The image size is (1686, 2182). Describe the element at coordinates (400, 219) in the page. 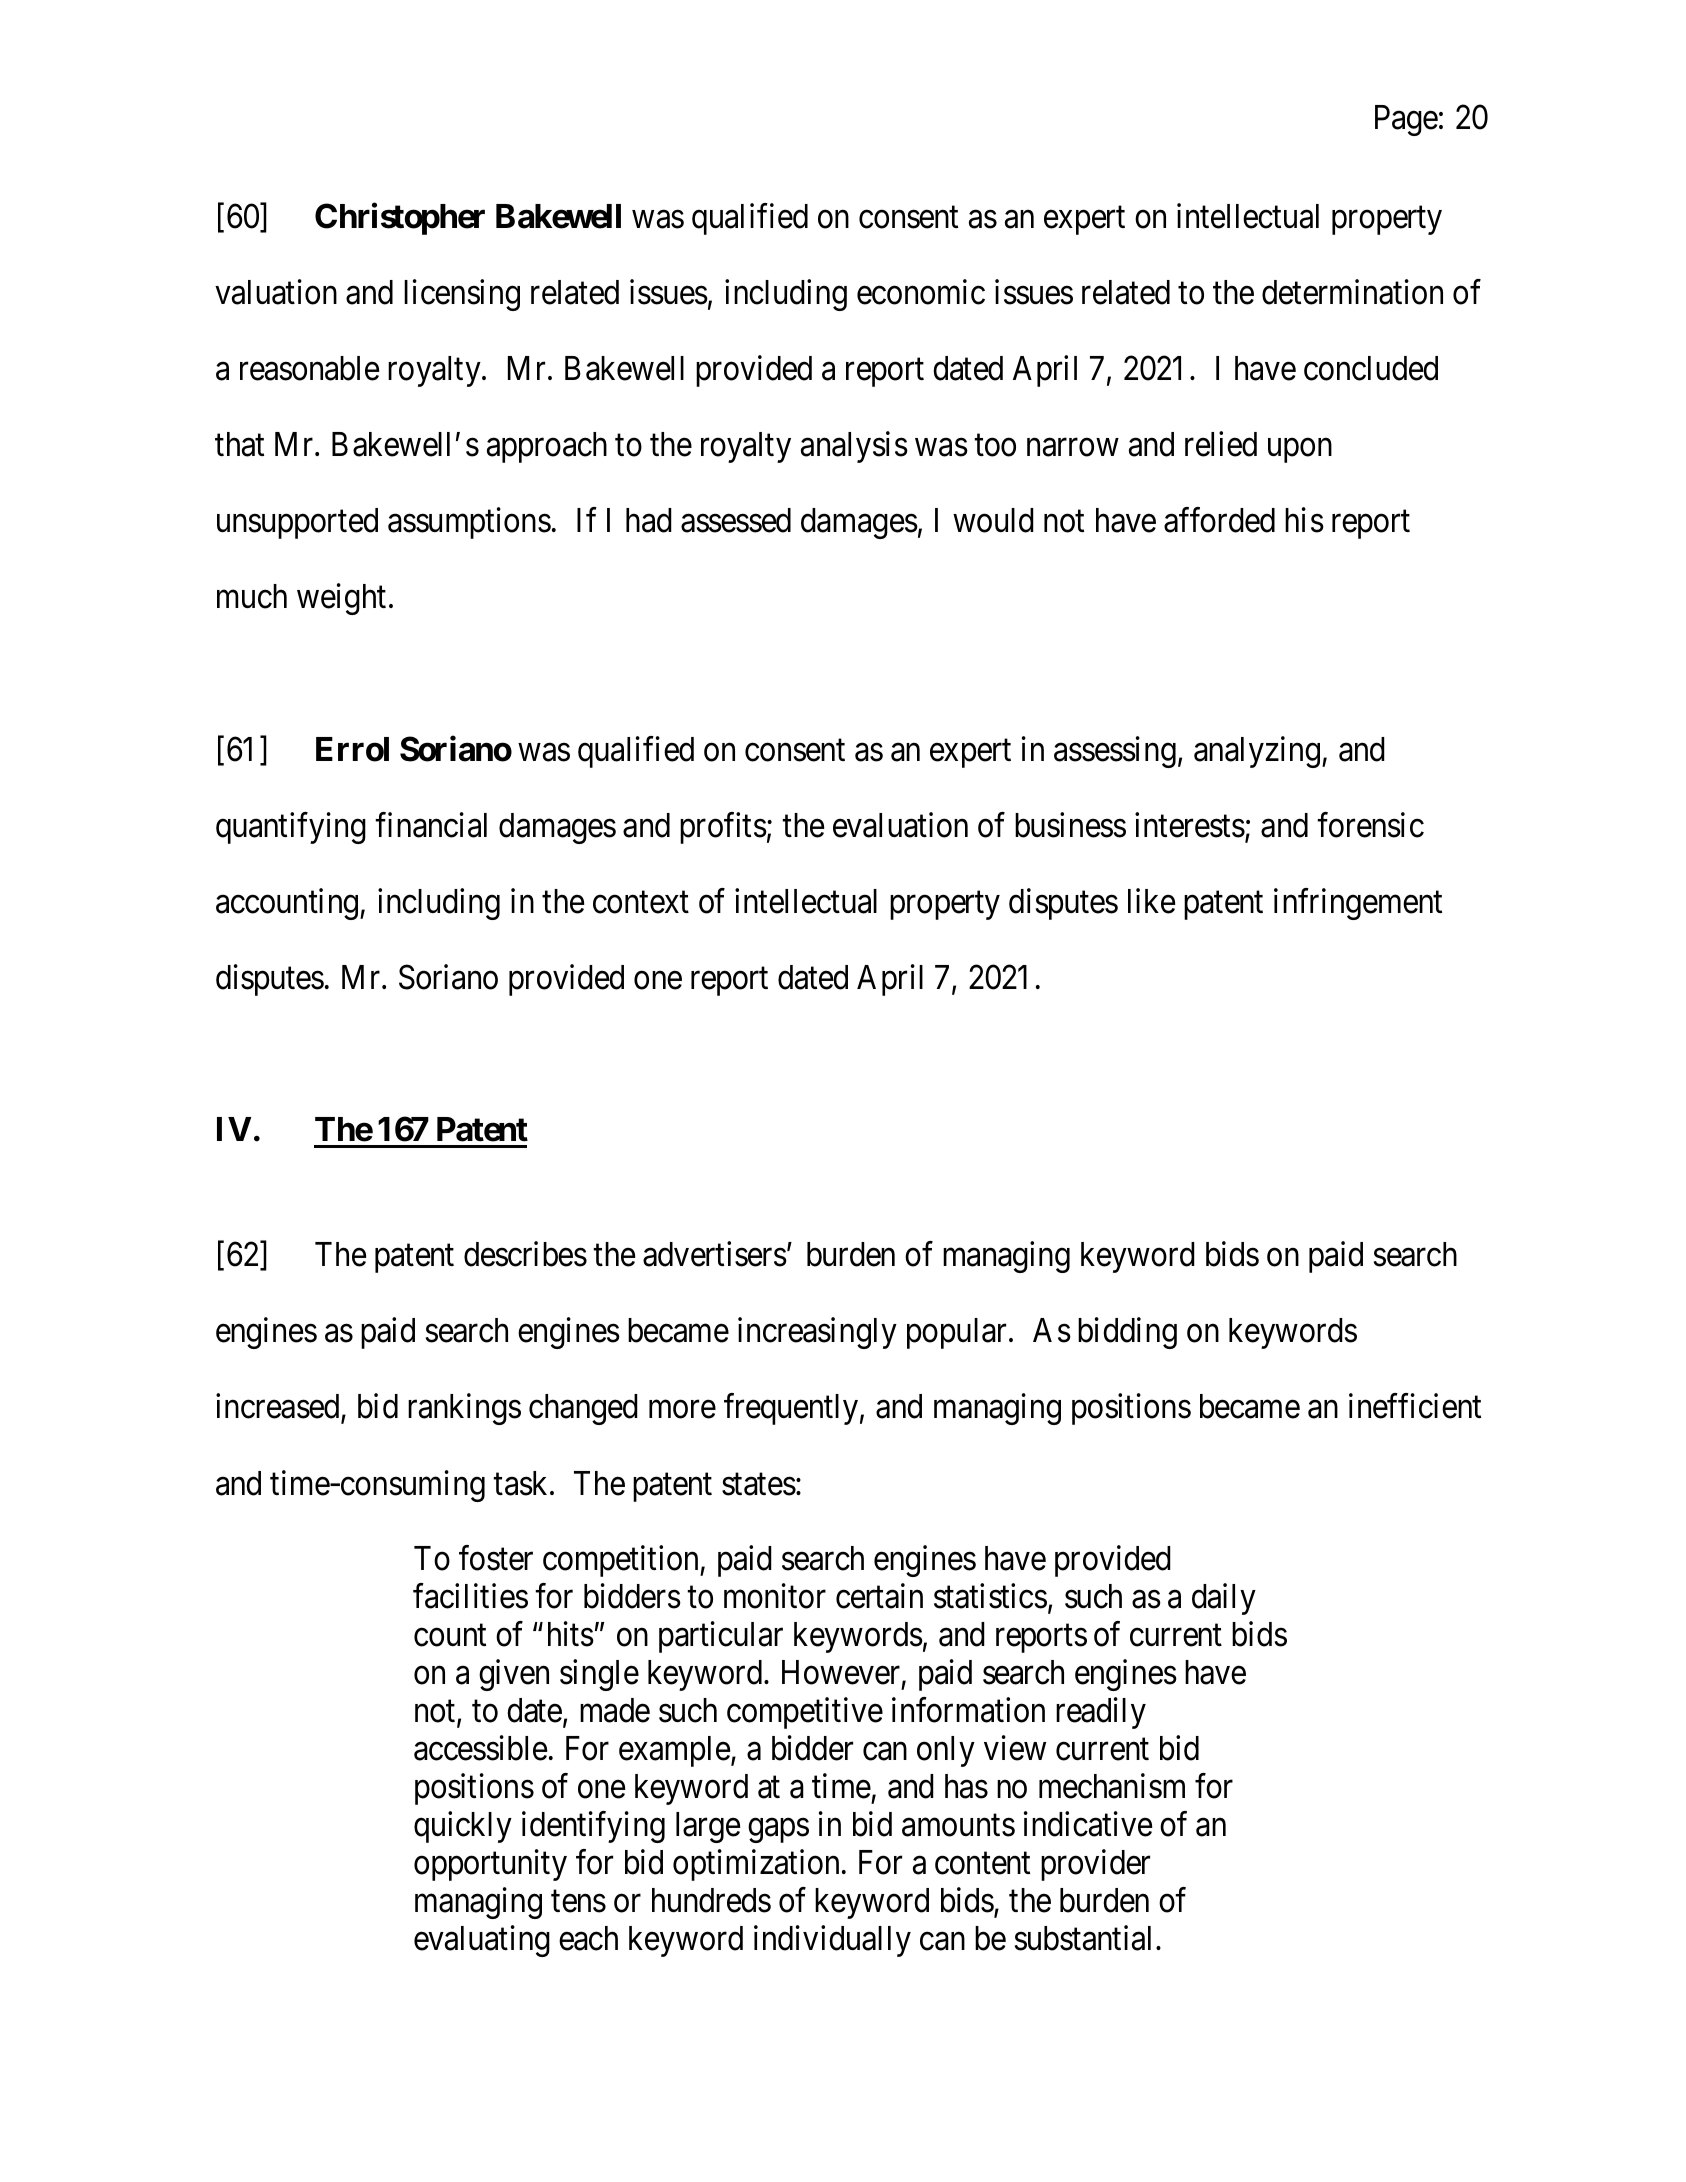

I see `Christopher` at that location.
